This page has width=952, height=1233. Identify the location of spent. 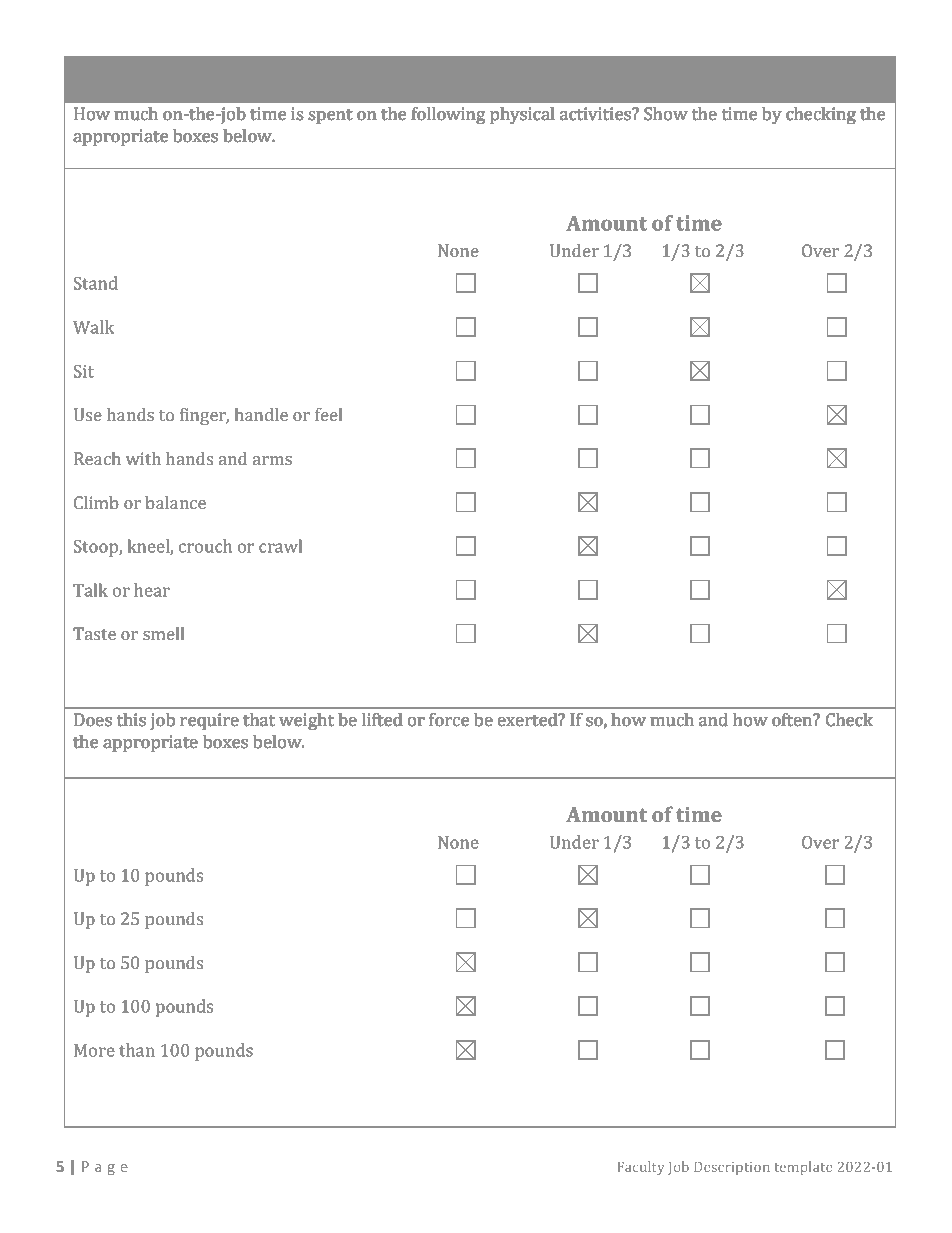
(330, 116).
